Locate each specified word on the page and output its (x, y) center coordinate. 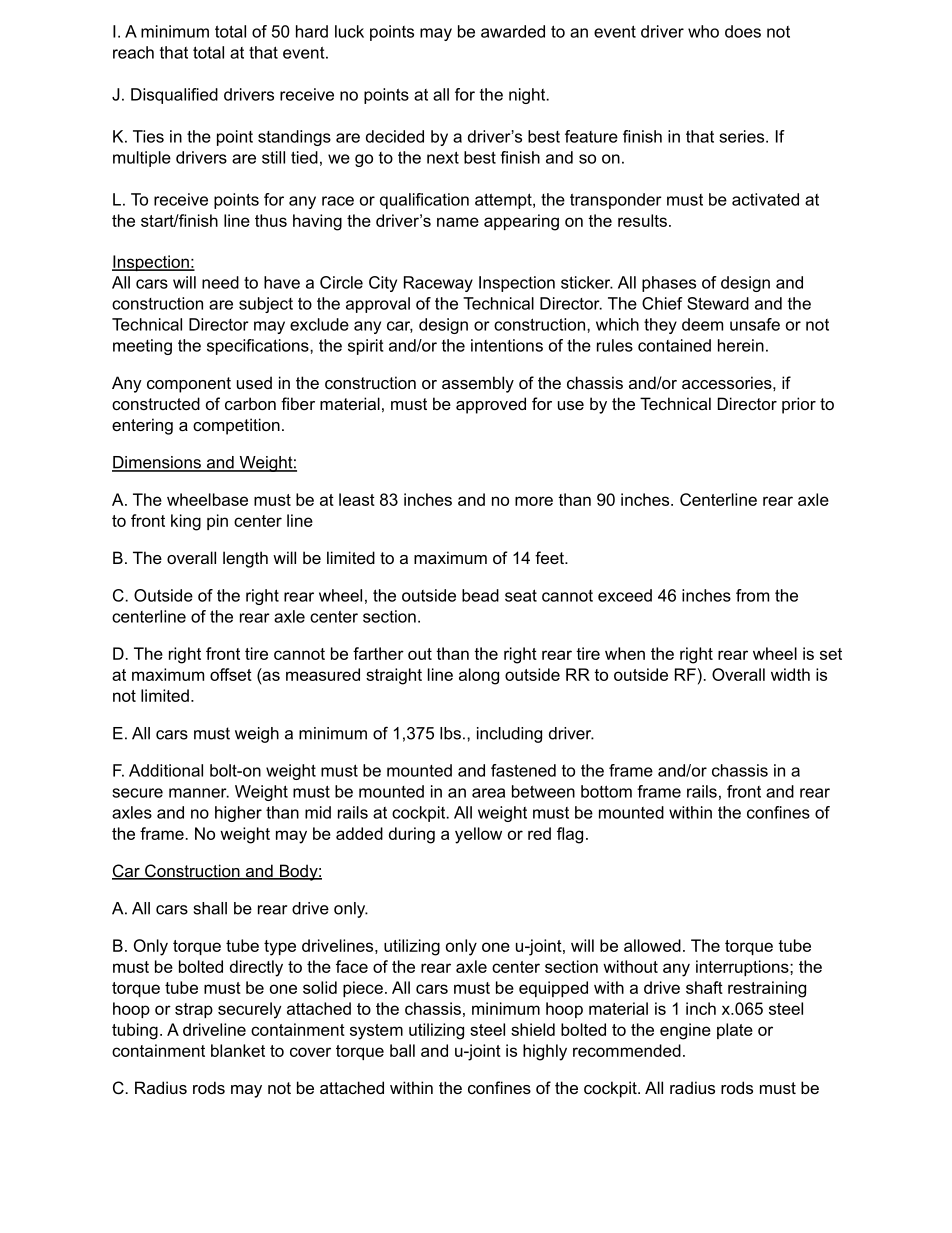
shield (533, 1029)
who (703, 31)
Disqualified (174, 96)
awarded (513, 31)
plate (735, 1031)
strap (194, 1010)
